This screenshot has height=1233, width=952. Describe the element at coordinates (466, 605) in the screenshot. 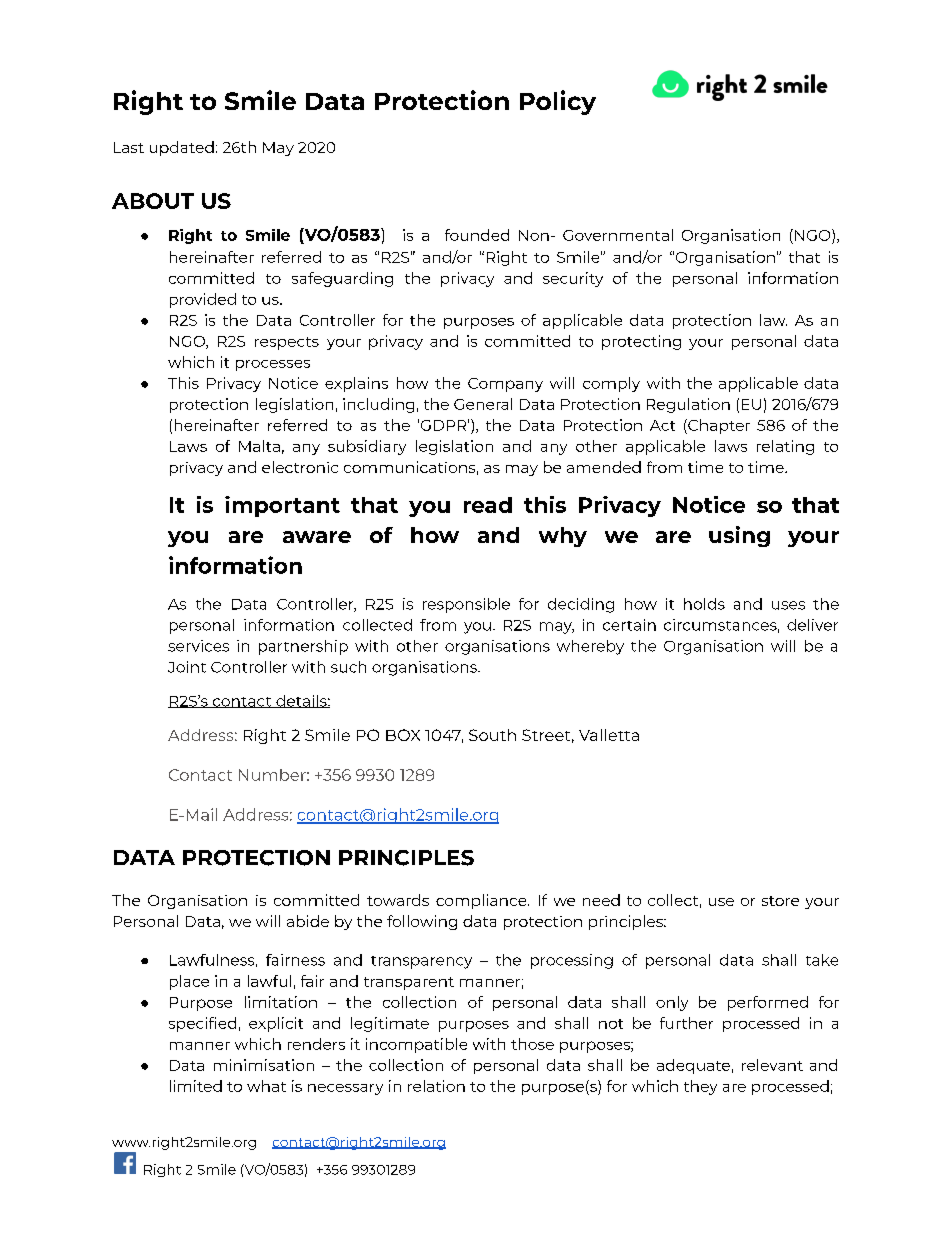

I see `responsible` at that location.
